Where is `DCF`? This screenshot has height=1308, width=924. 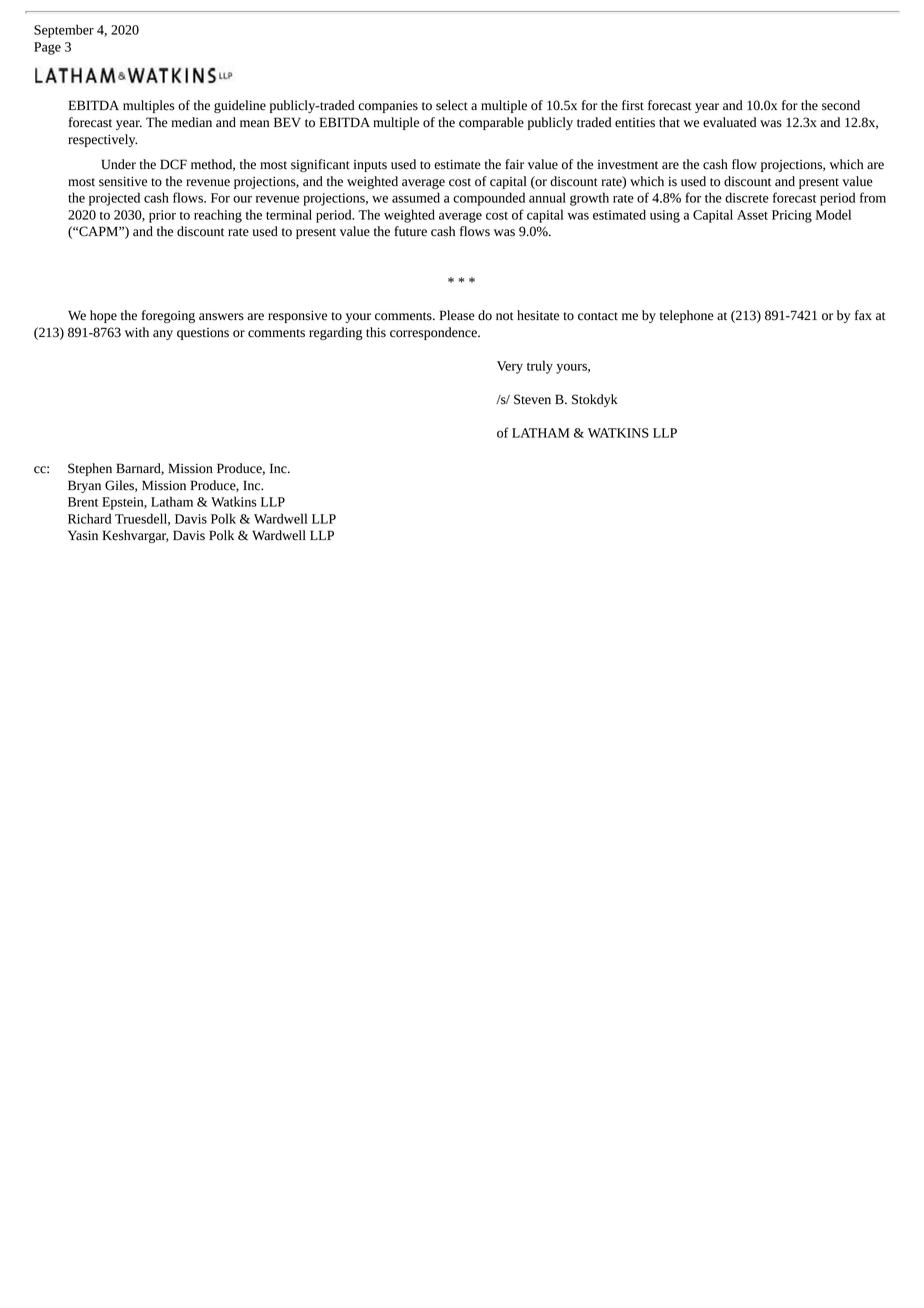
DCF is located at coordinates (173, 164).
